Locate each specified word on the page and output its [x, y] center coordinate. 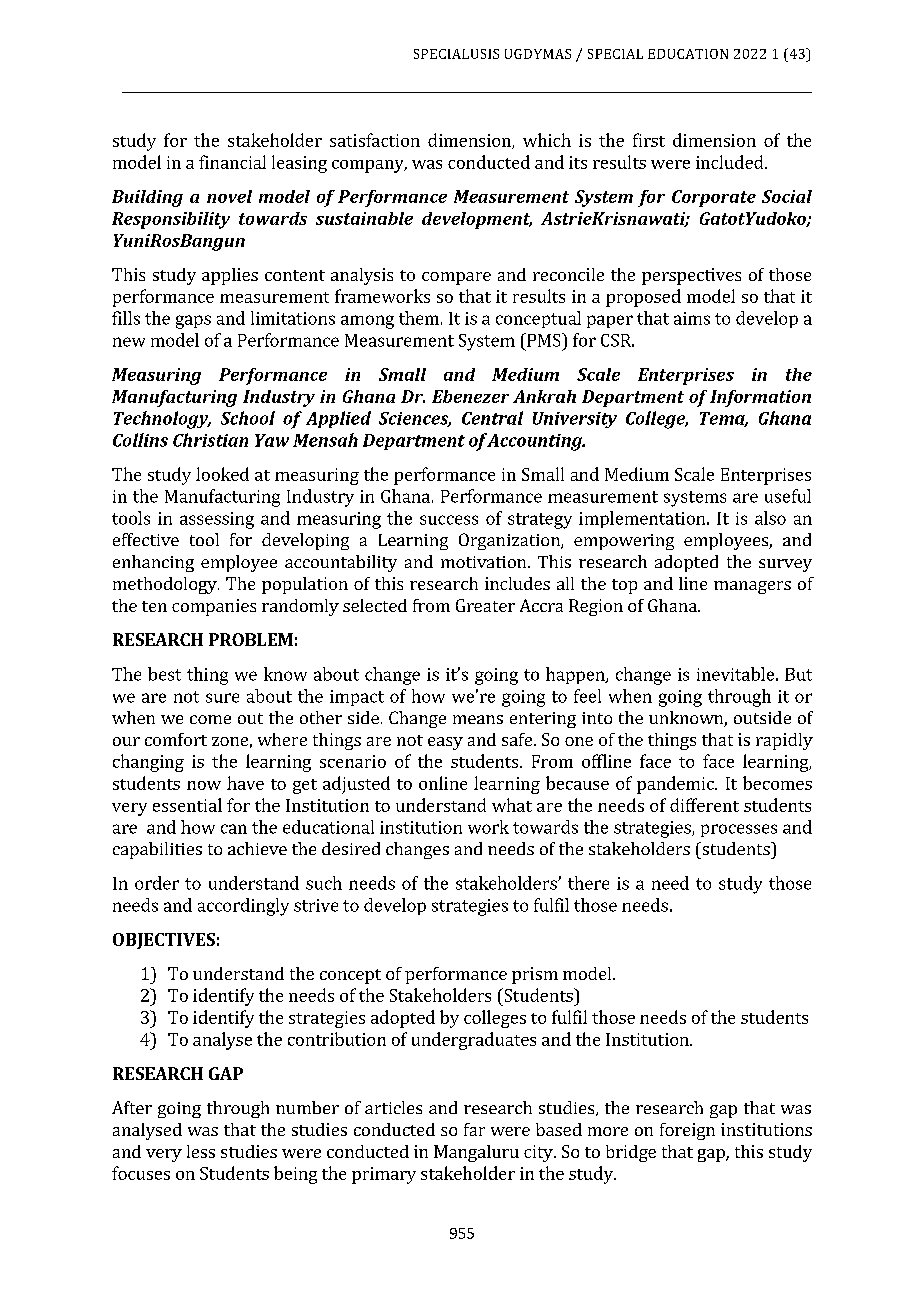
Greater [485, 605]
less [201, 1151]
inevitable [735, 674]
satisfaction [375, 140]
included [731, 162]
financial [232, 162]
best [164, 674]
